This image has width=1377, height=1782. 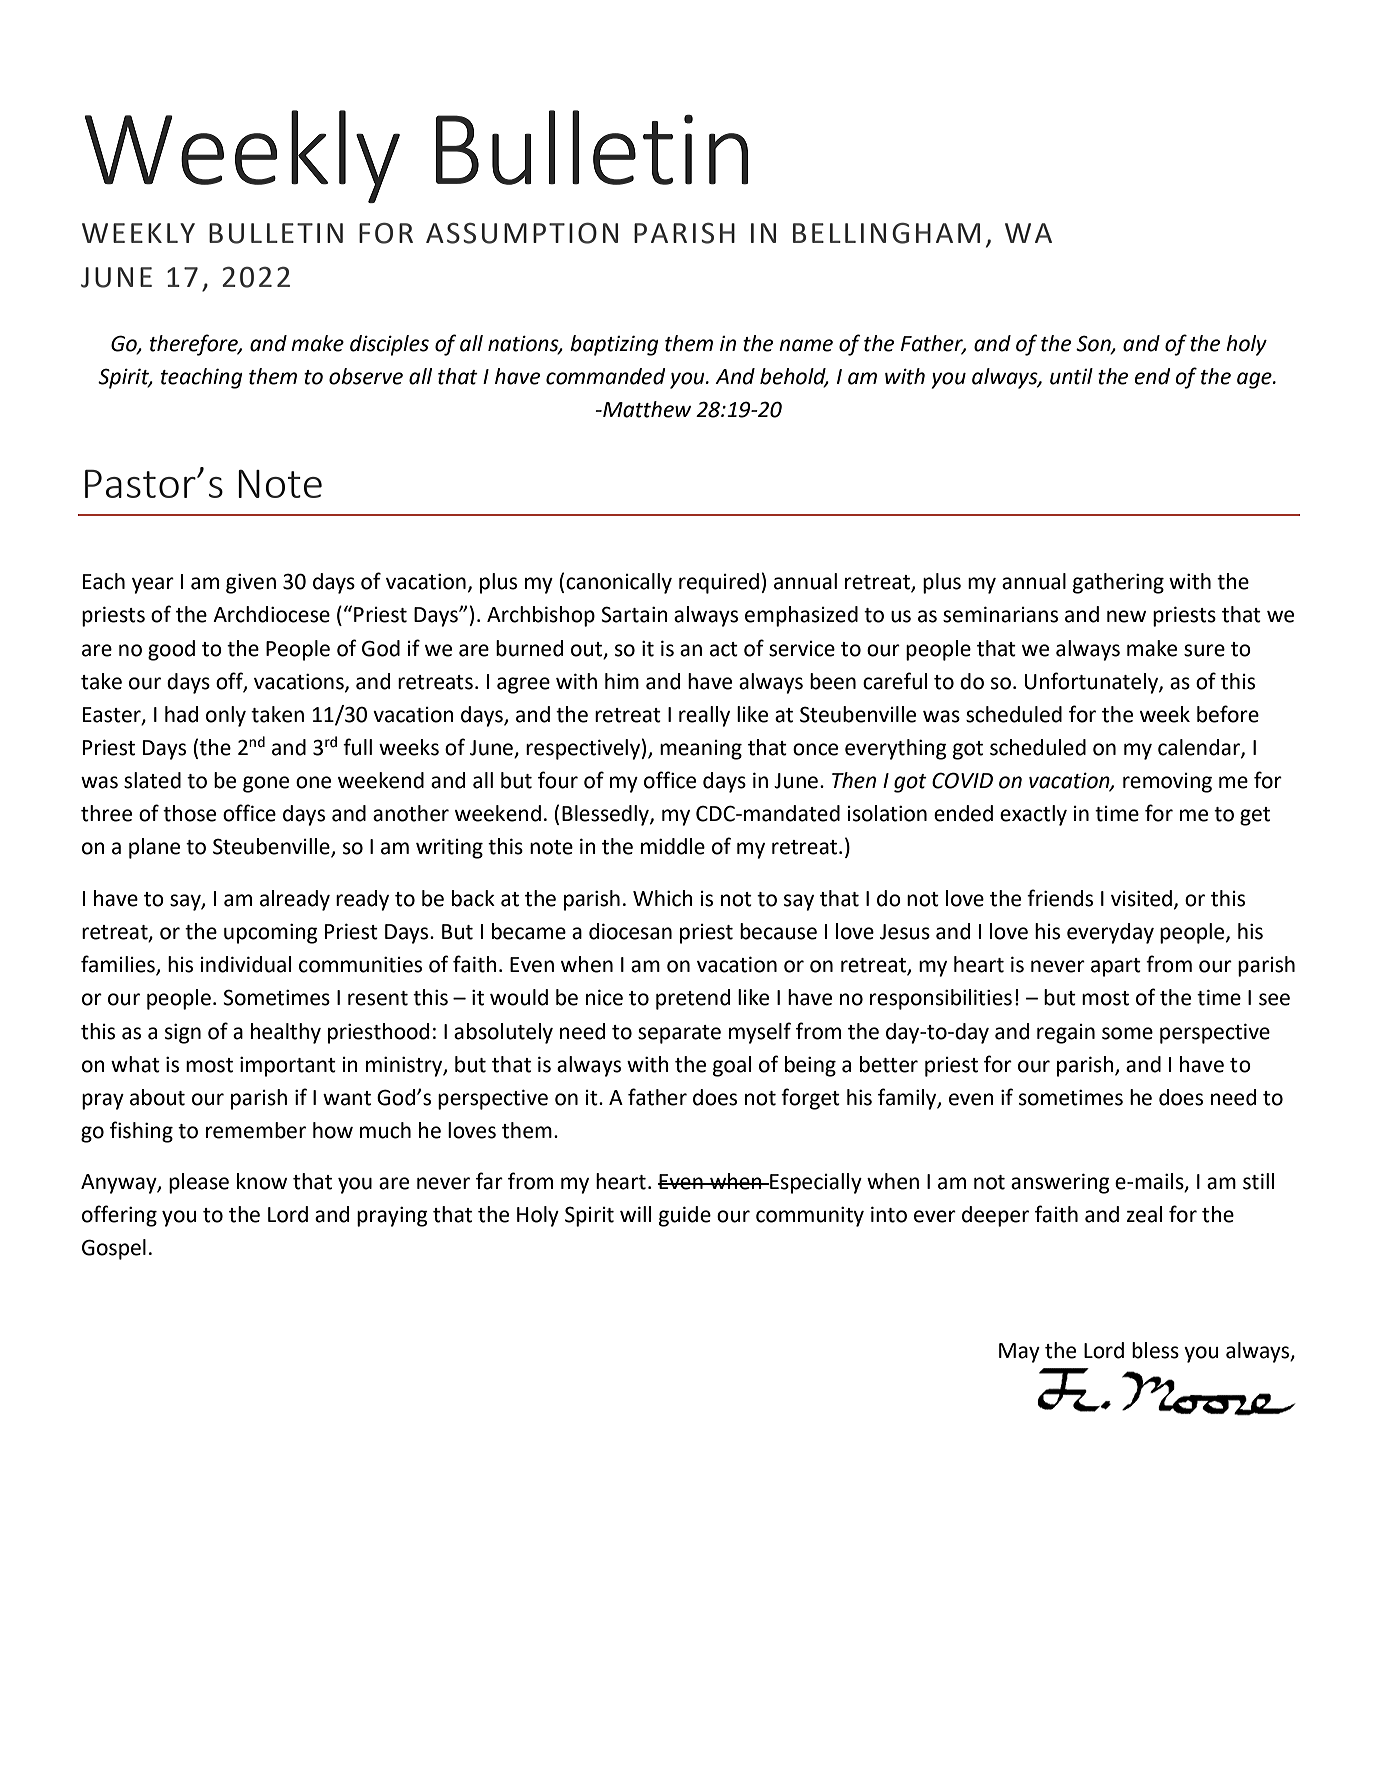 I want to click on gone, so click(x=266, y=784).
